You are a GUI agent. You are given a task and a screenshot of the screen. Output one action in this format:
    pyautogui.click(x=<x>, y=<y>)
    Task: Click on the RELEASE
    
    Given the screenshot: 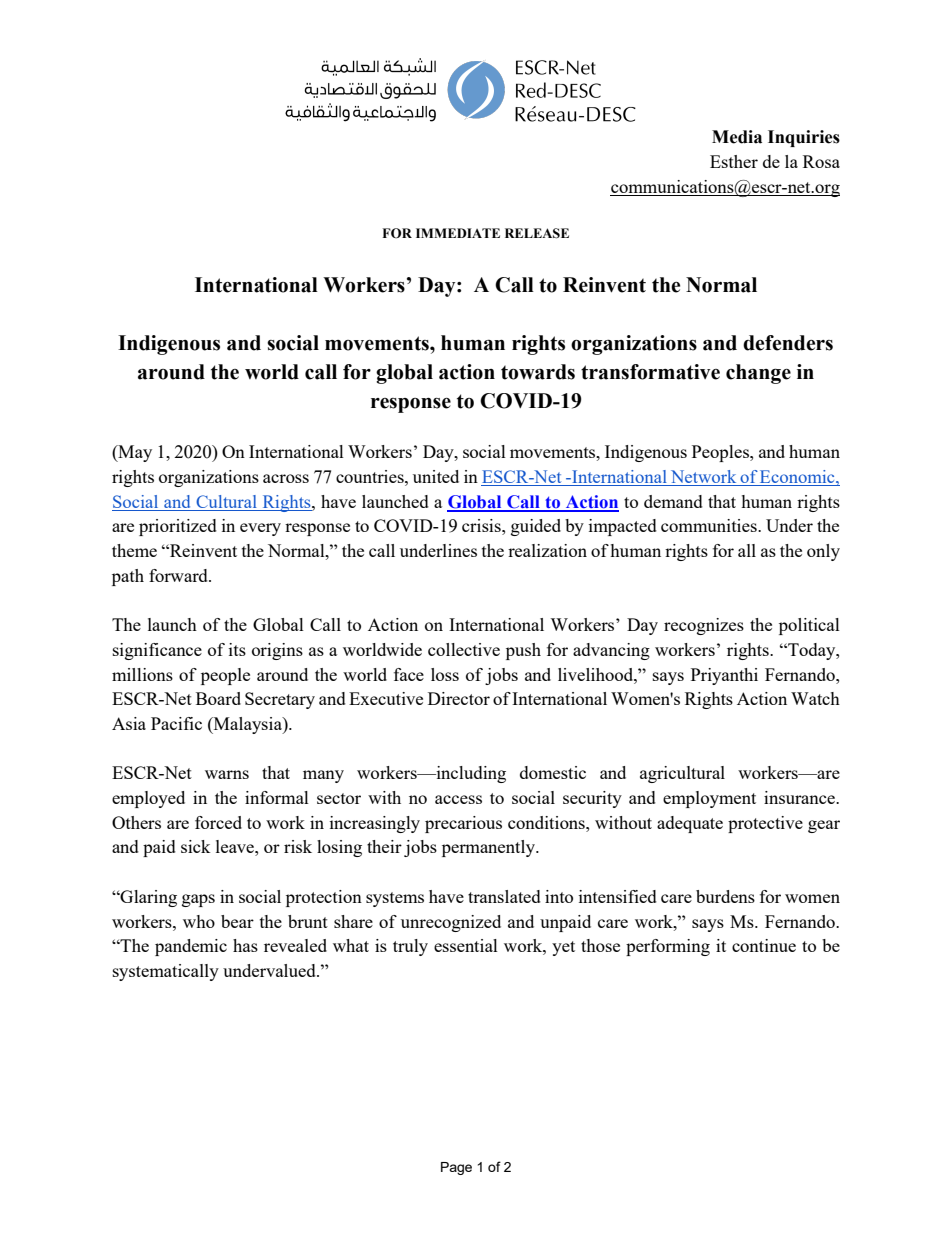 What is the action you would take?
    pyautogui.click(x=537, y=233)
